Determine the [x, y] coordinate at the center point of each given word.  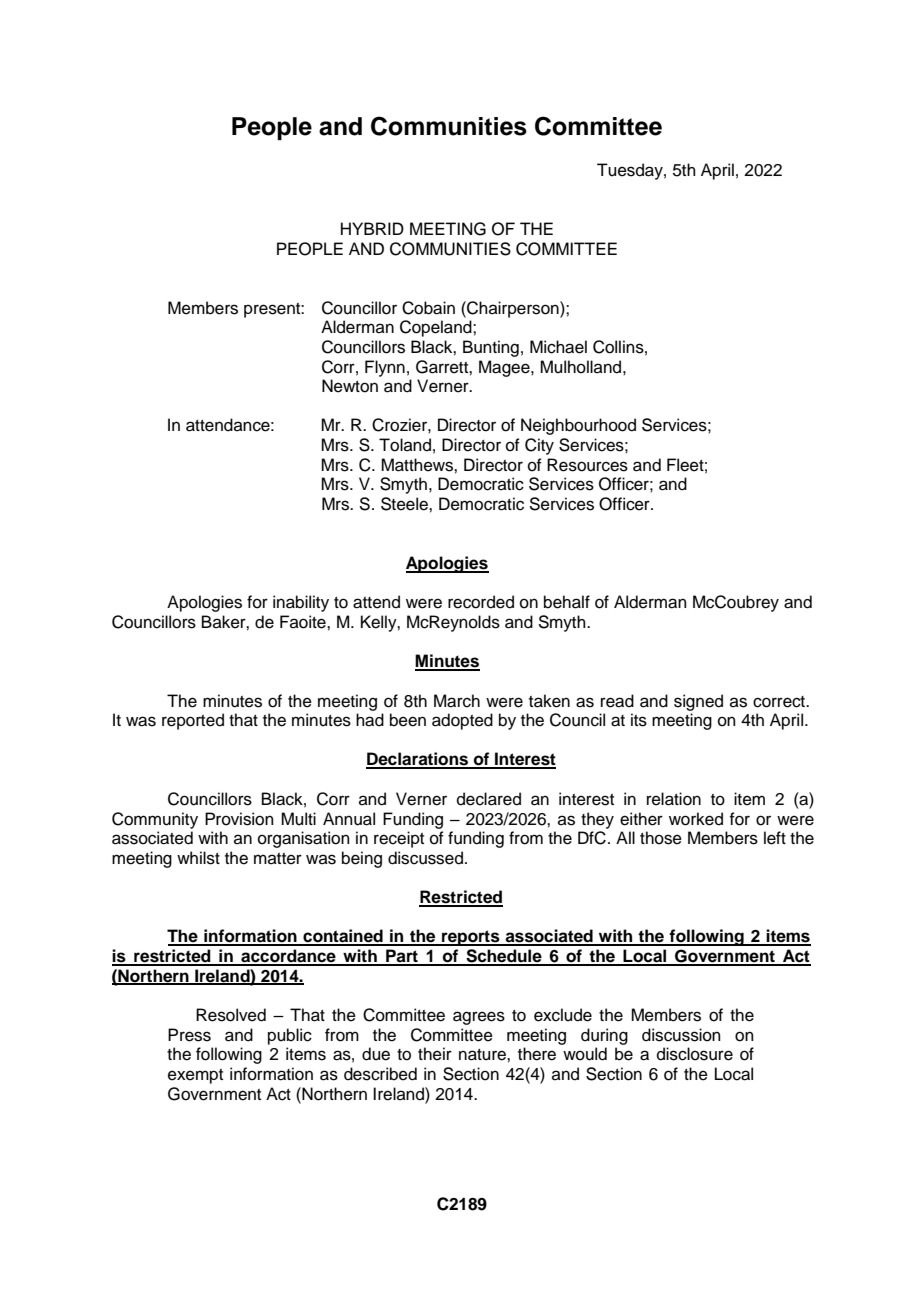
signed [698, 702]
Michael [558, 347]
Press [189, 1035]
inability [301, 603]
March [457, 701]
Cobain [428, 308]
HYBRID [372, 228]
